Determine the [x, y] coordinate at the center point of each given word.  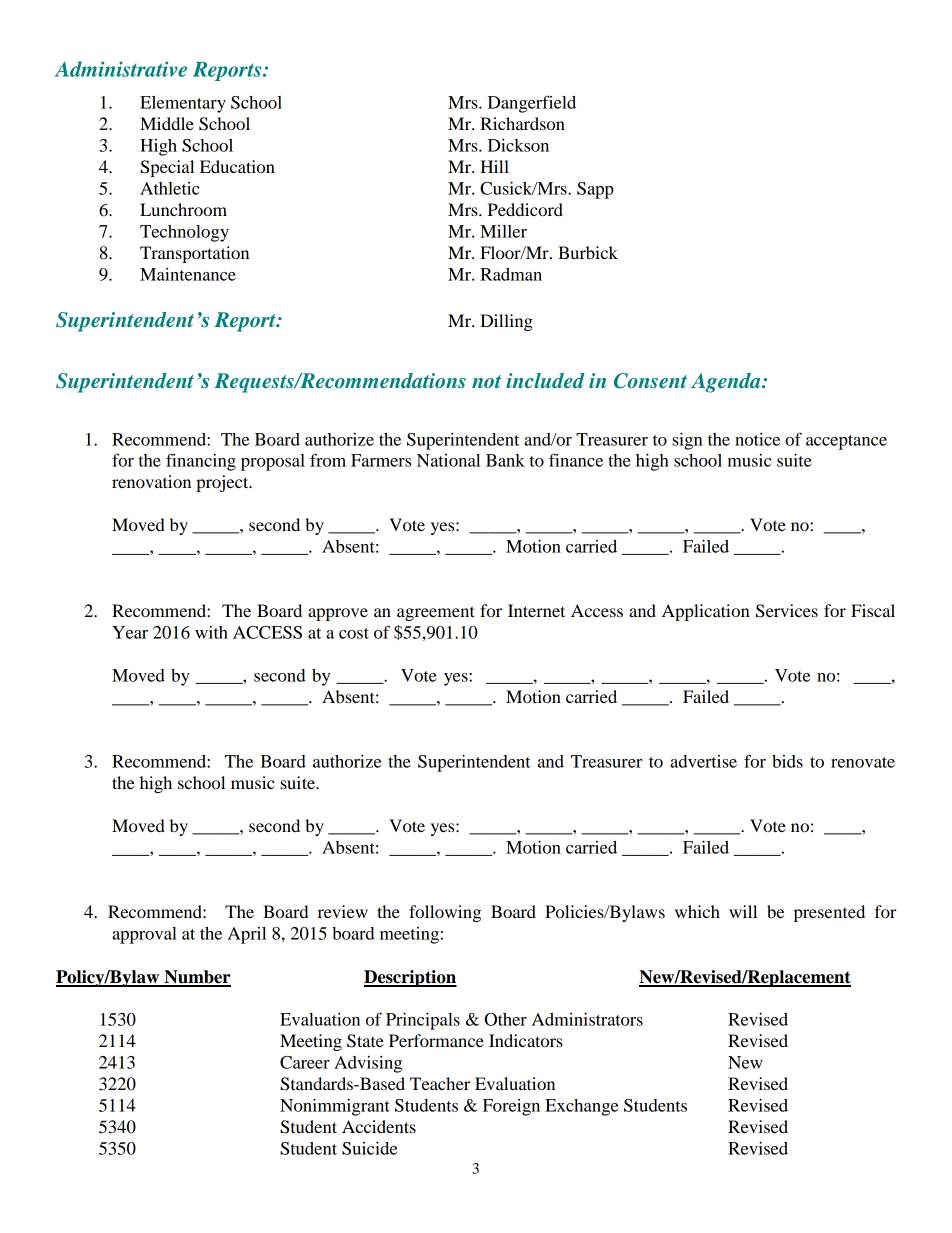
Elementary [183, 104]
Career [305, 1062]
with [211, 632]
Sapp [595, 190]
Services [787, 611]
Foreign [511, 1107]
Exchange [581, 1107]
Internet [536, 610]
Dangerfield [532, 104]
